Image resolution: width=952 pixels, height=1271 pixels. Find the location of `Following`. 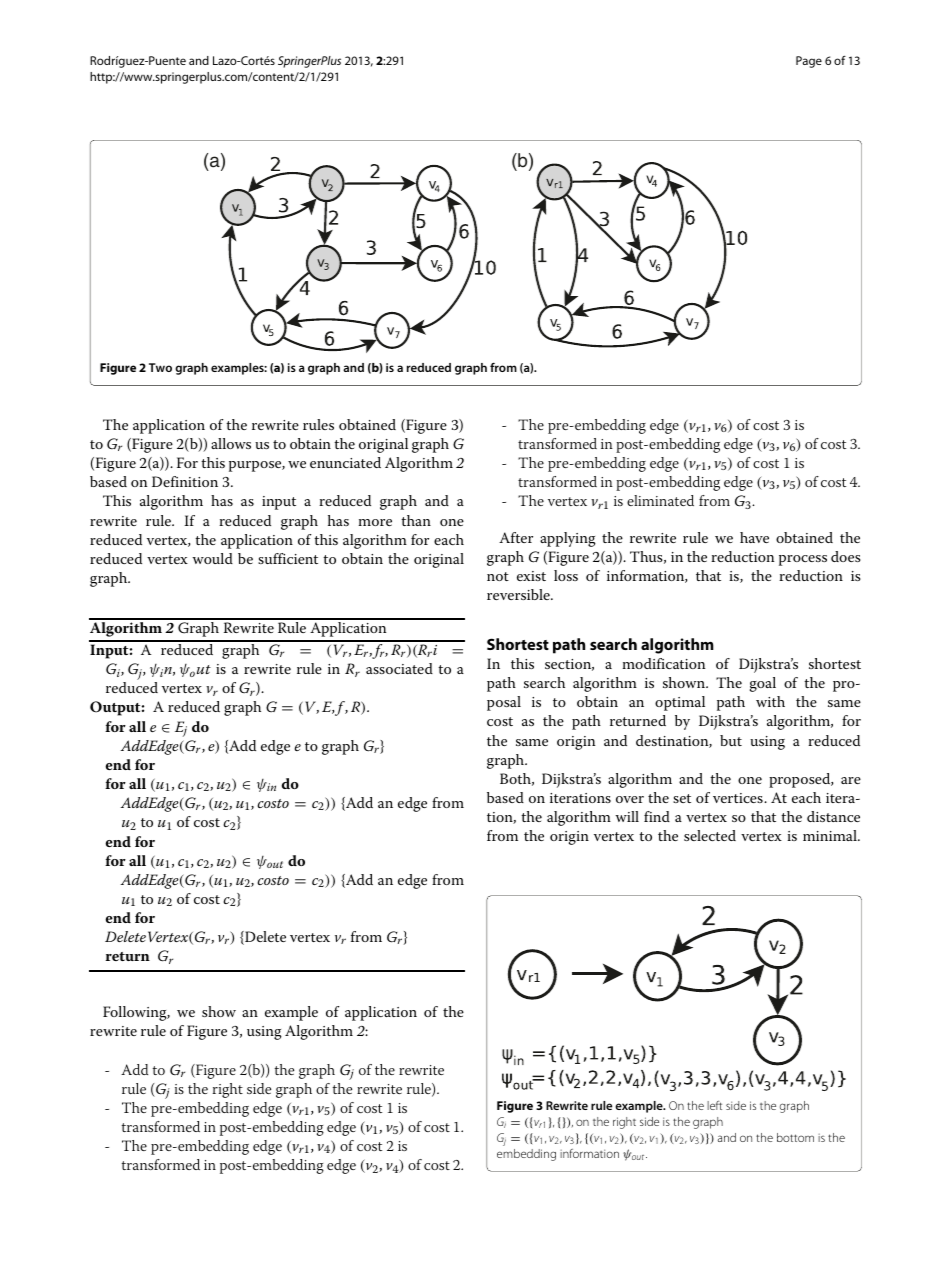

Following is located at coordinates (136, 1013).
